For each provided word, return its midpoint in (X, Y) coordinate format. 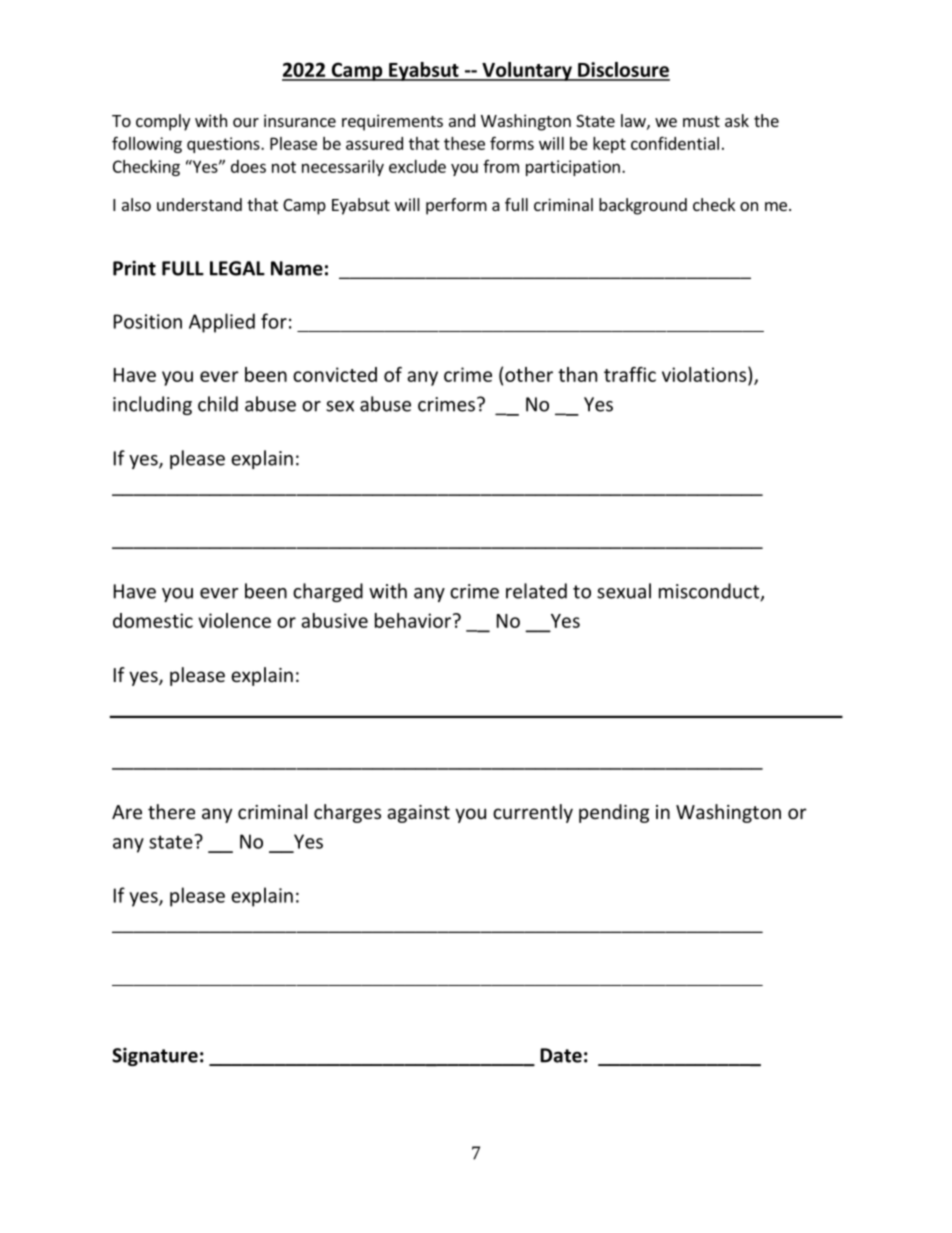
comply (163, 122)
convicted (335, 374)
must (701, 121)
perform (456, 206)
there (171, 811)
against (418, 814)
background (643, 206)
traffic (630, 374)
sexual (624, 591)
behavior (414, 620)
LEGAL (237, 268)
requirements (392, 122)
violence (234, 620)
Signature (155, 1056)
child (218, 404)
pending (614, 813)
